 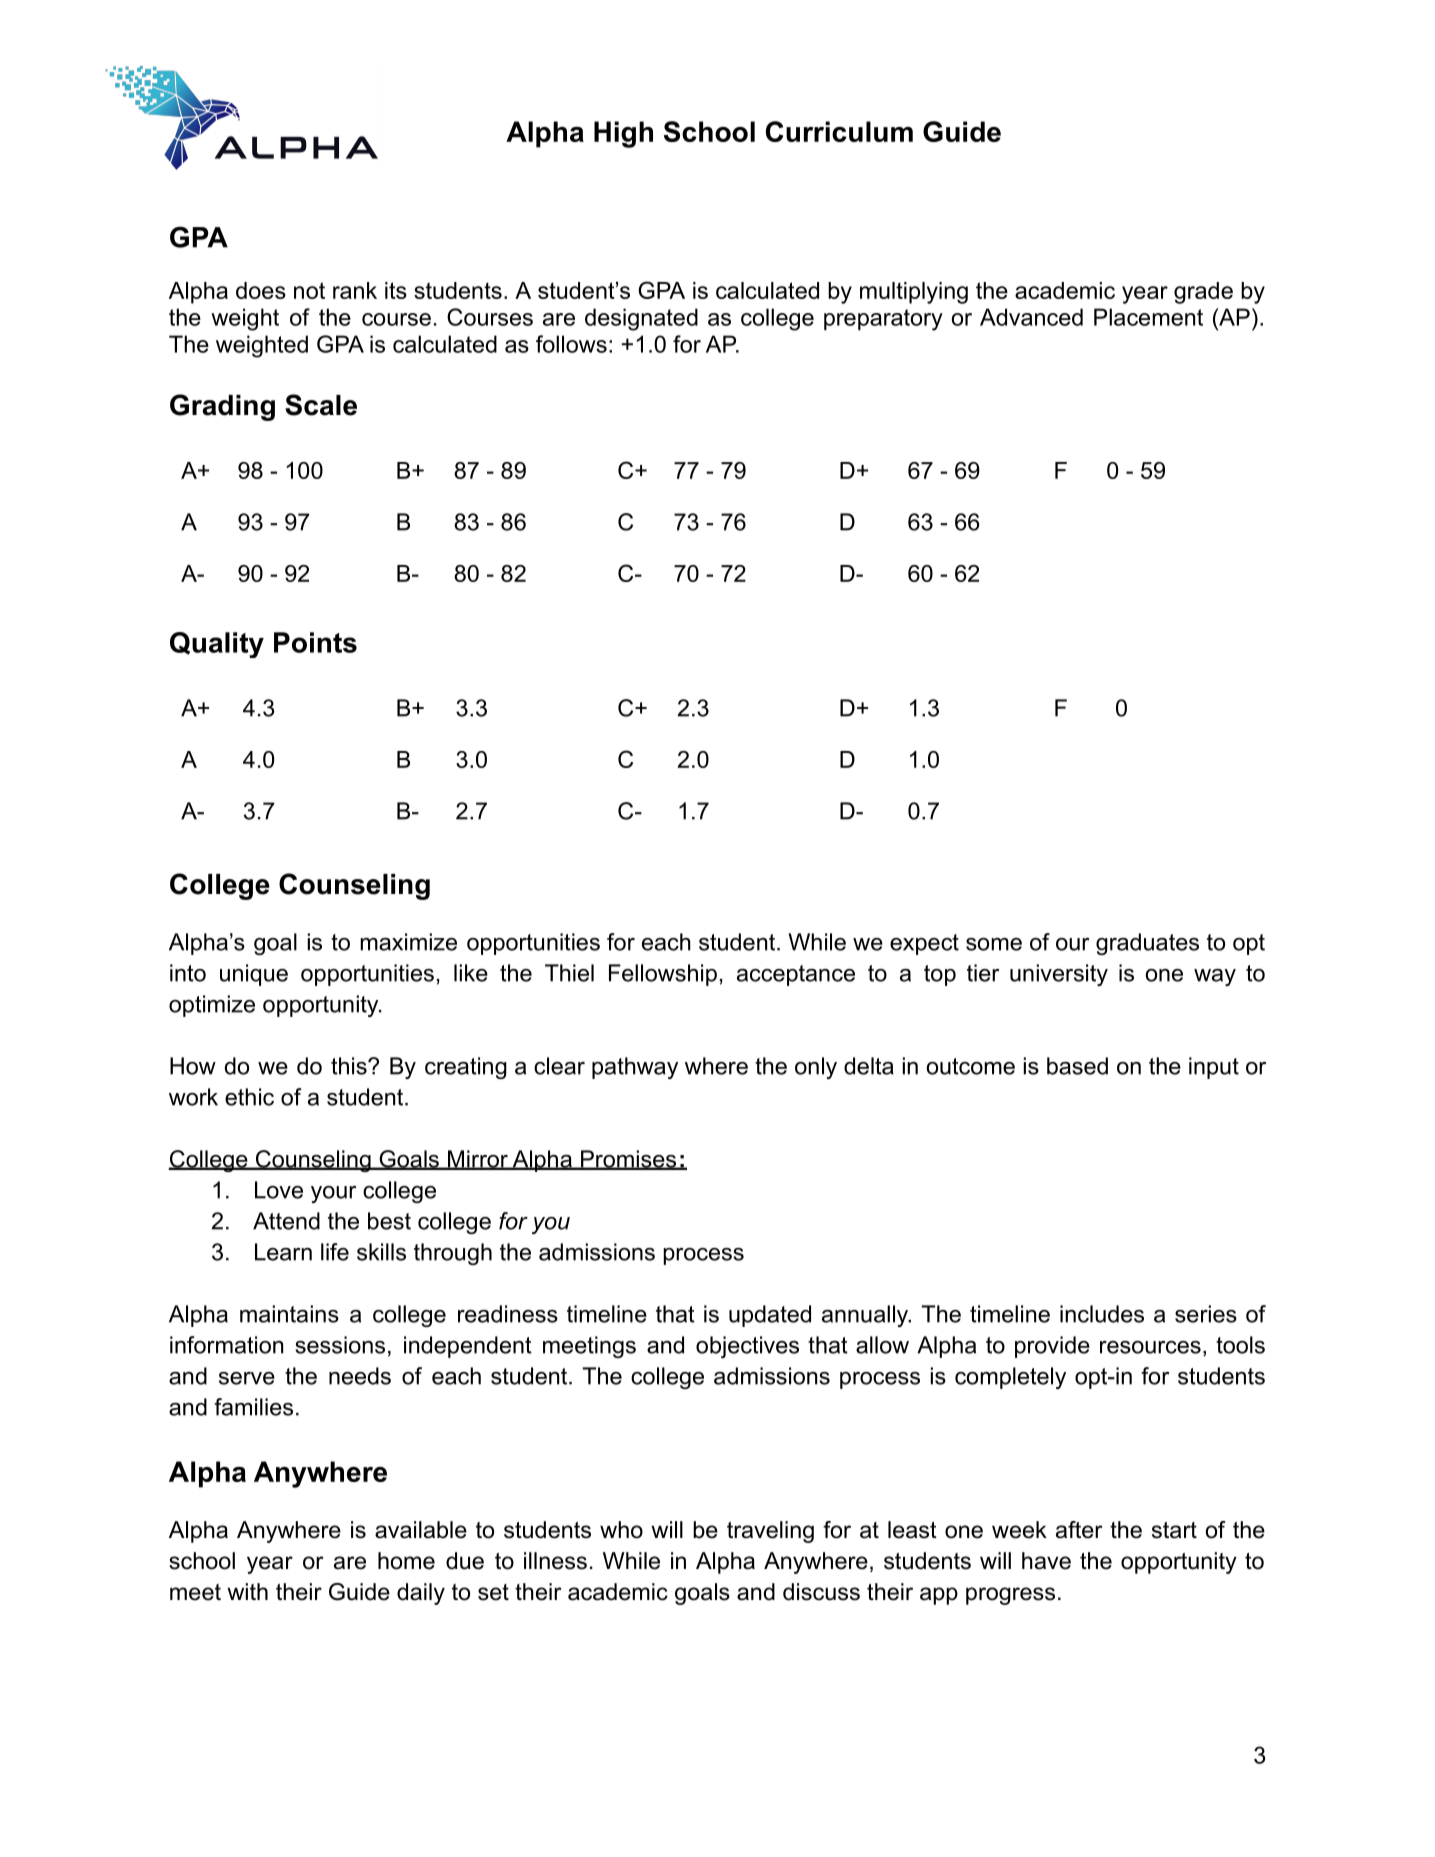 What do you see at coordinates (571, 344) in the screenshot?
I see `follows` at bounding box center [571, 344].
